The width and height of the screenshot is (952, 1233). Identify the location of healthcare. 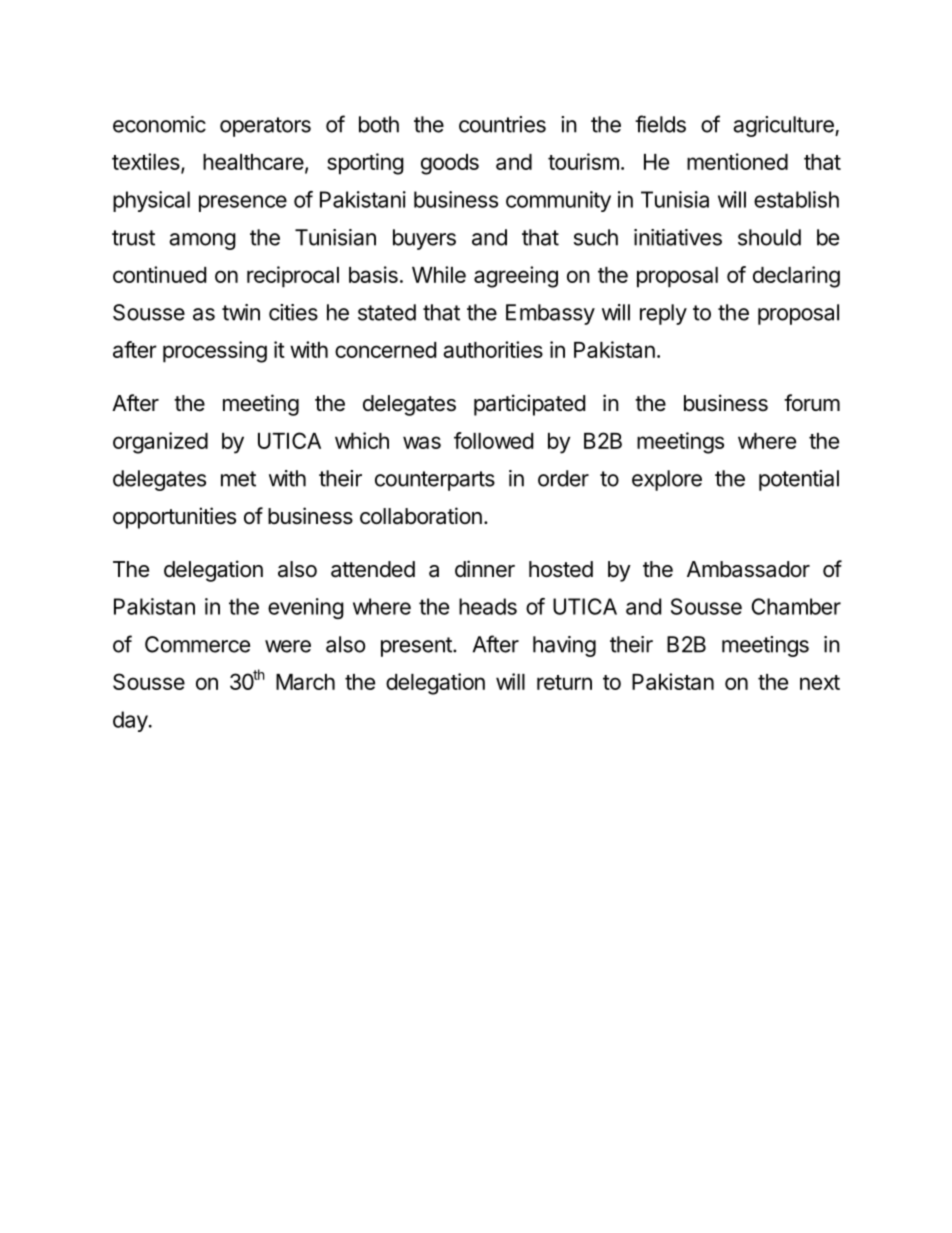
(253, 162).
